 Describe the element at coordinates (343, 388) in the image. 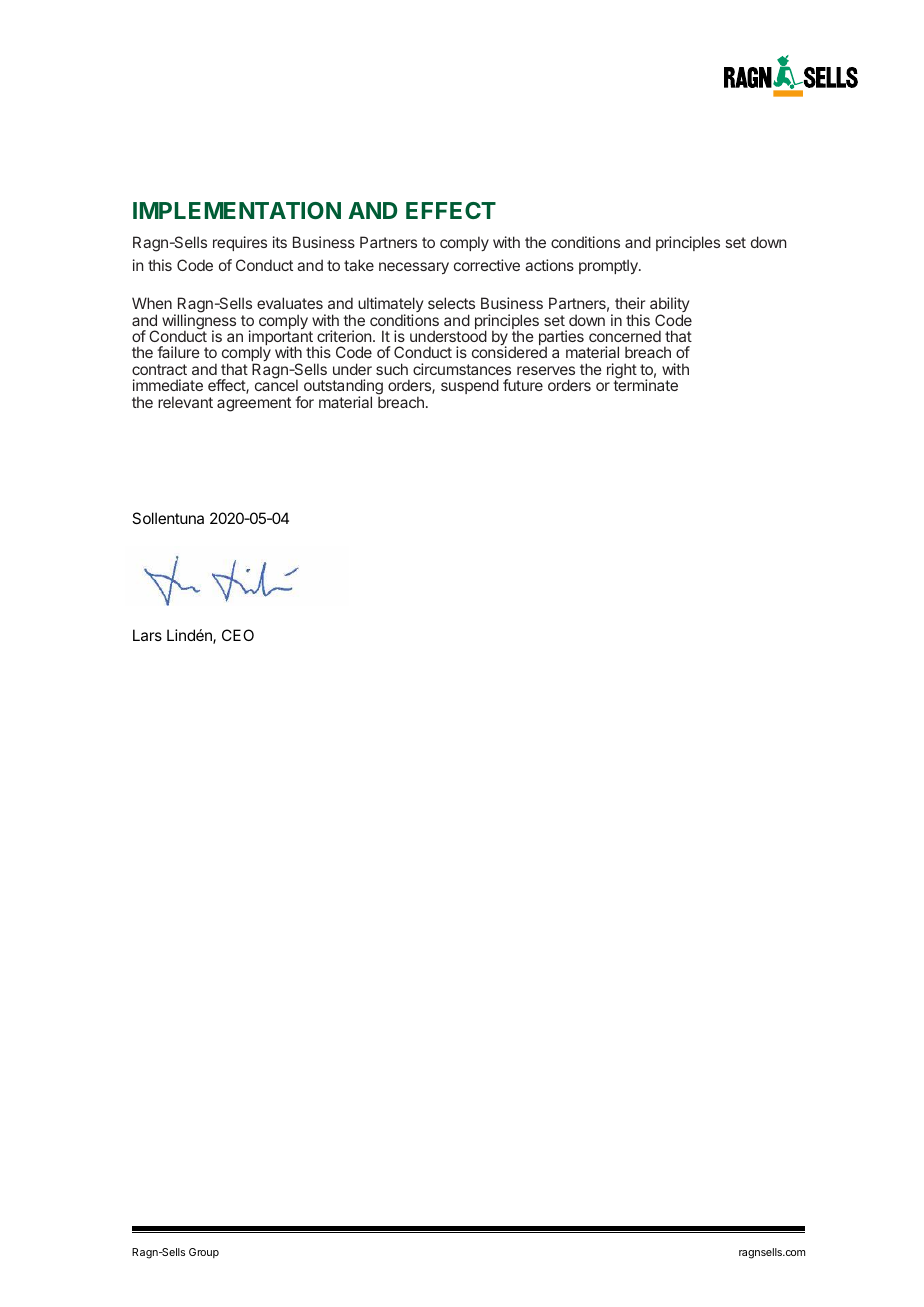

I see `outstanding` at that location.
